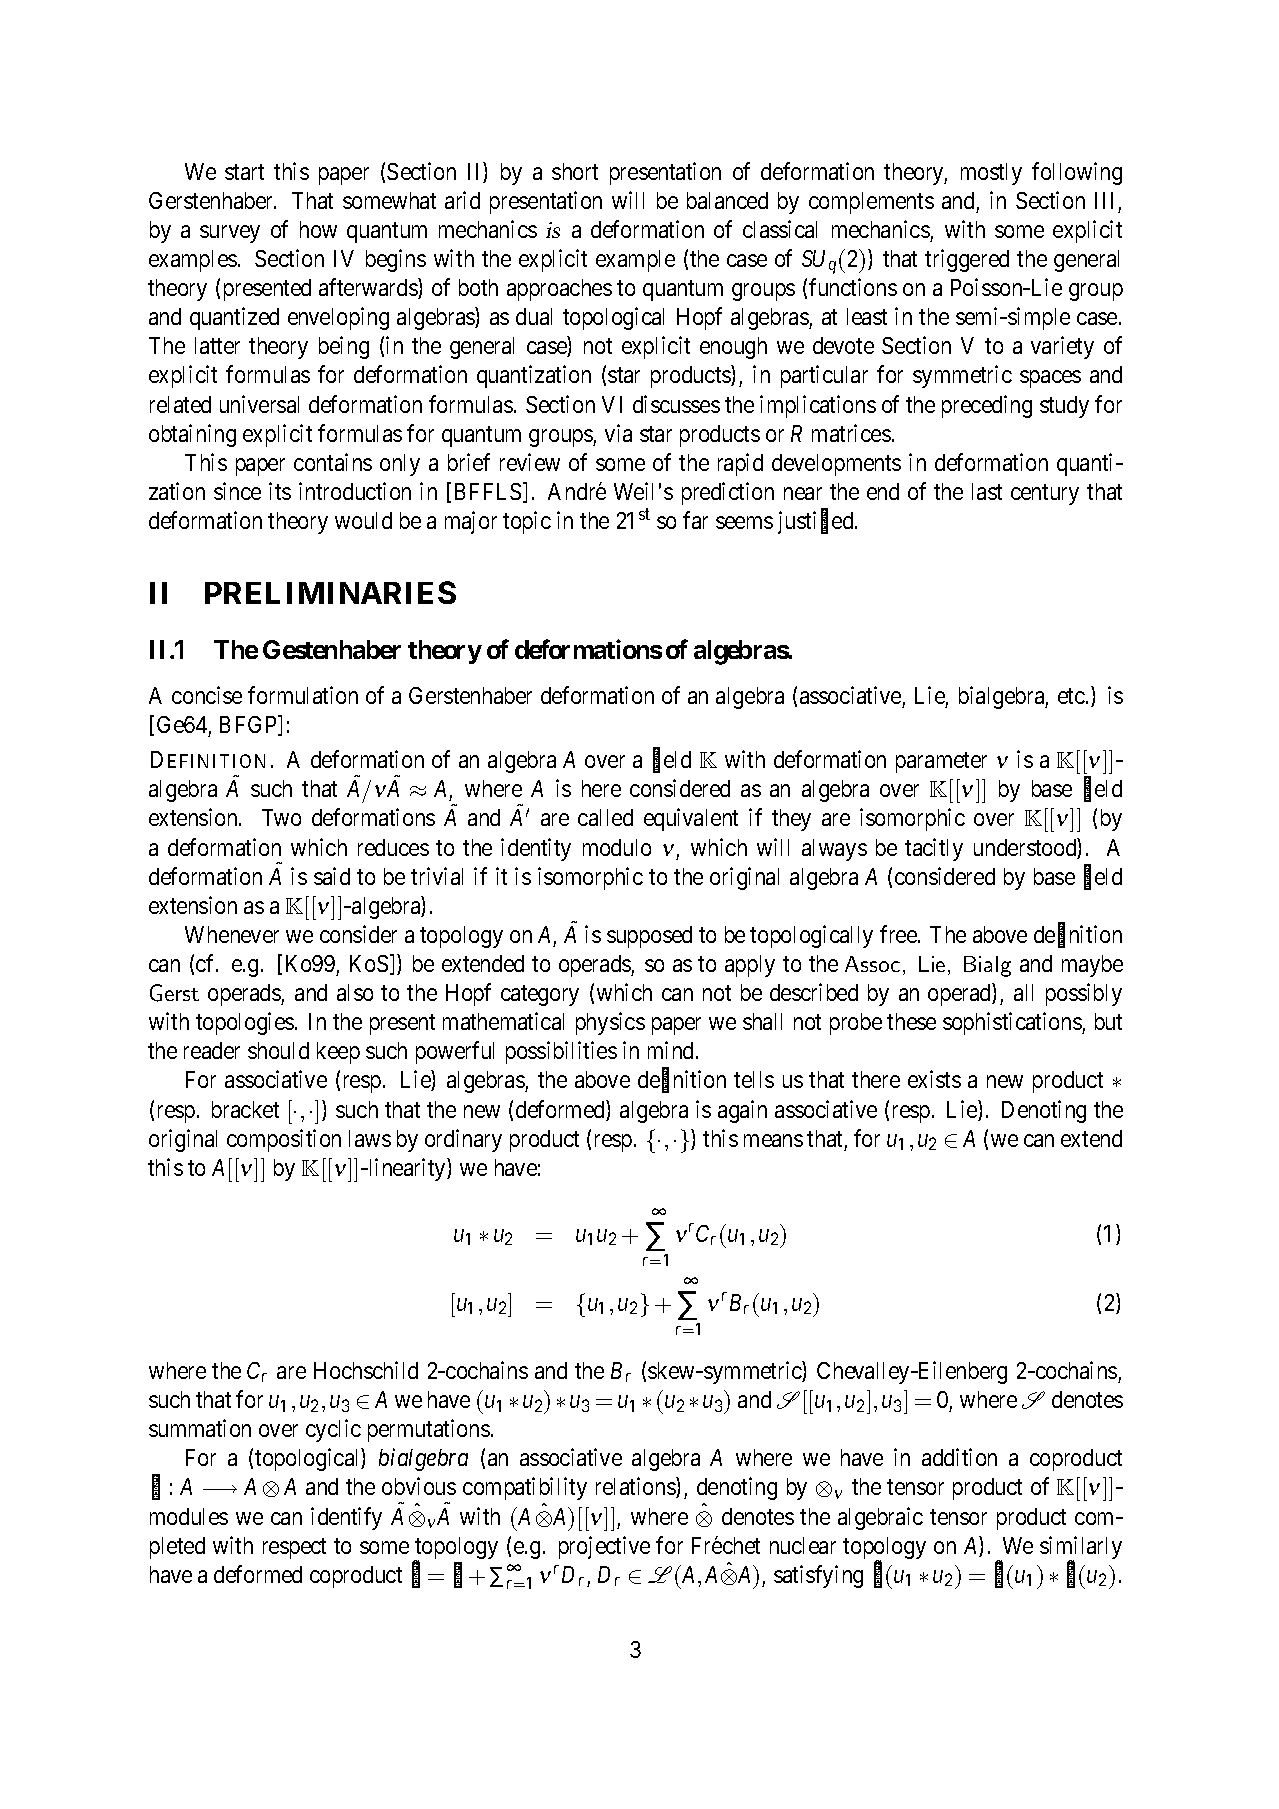 This screenshot has height=1809, width=1279. I want to click on tacitly, so click(934, 849).
